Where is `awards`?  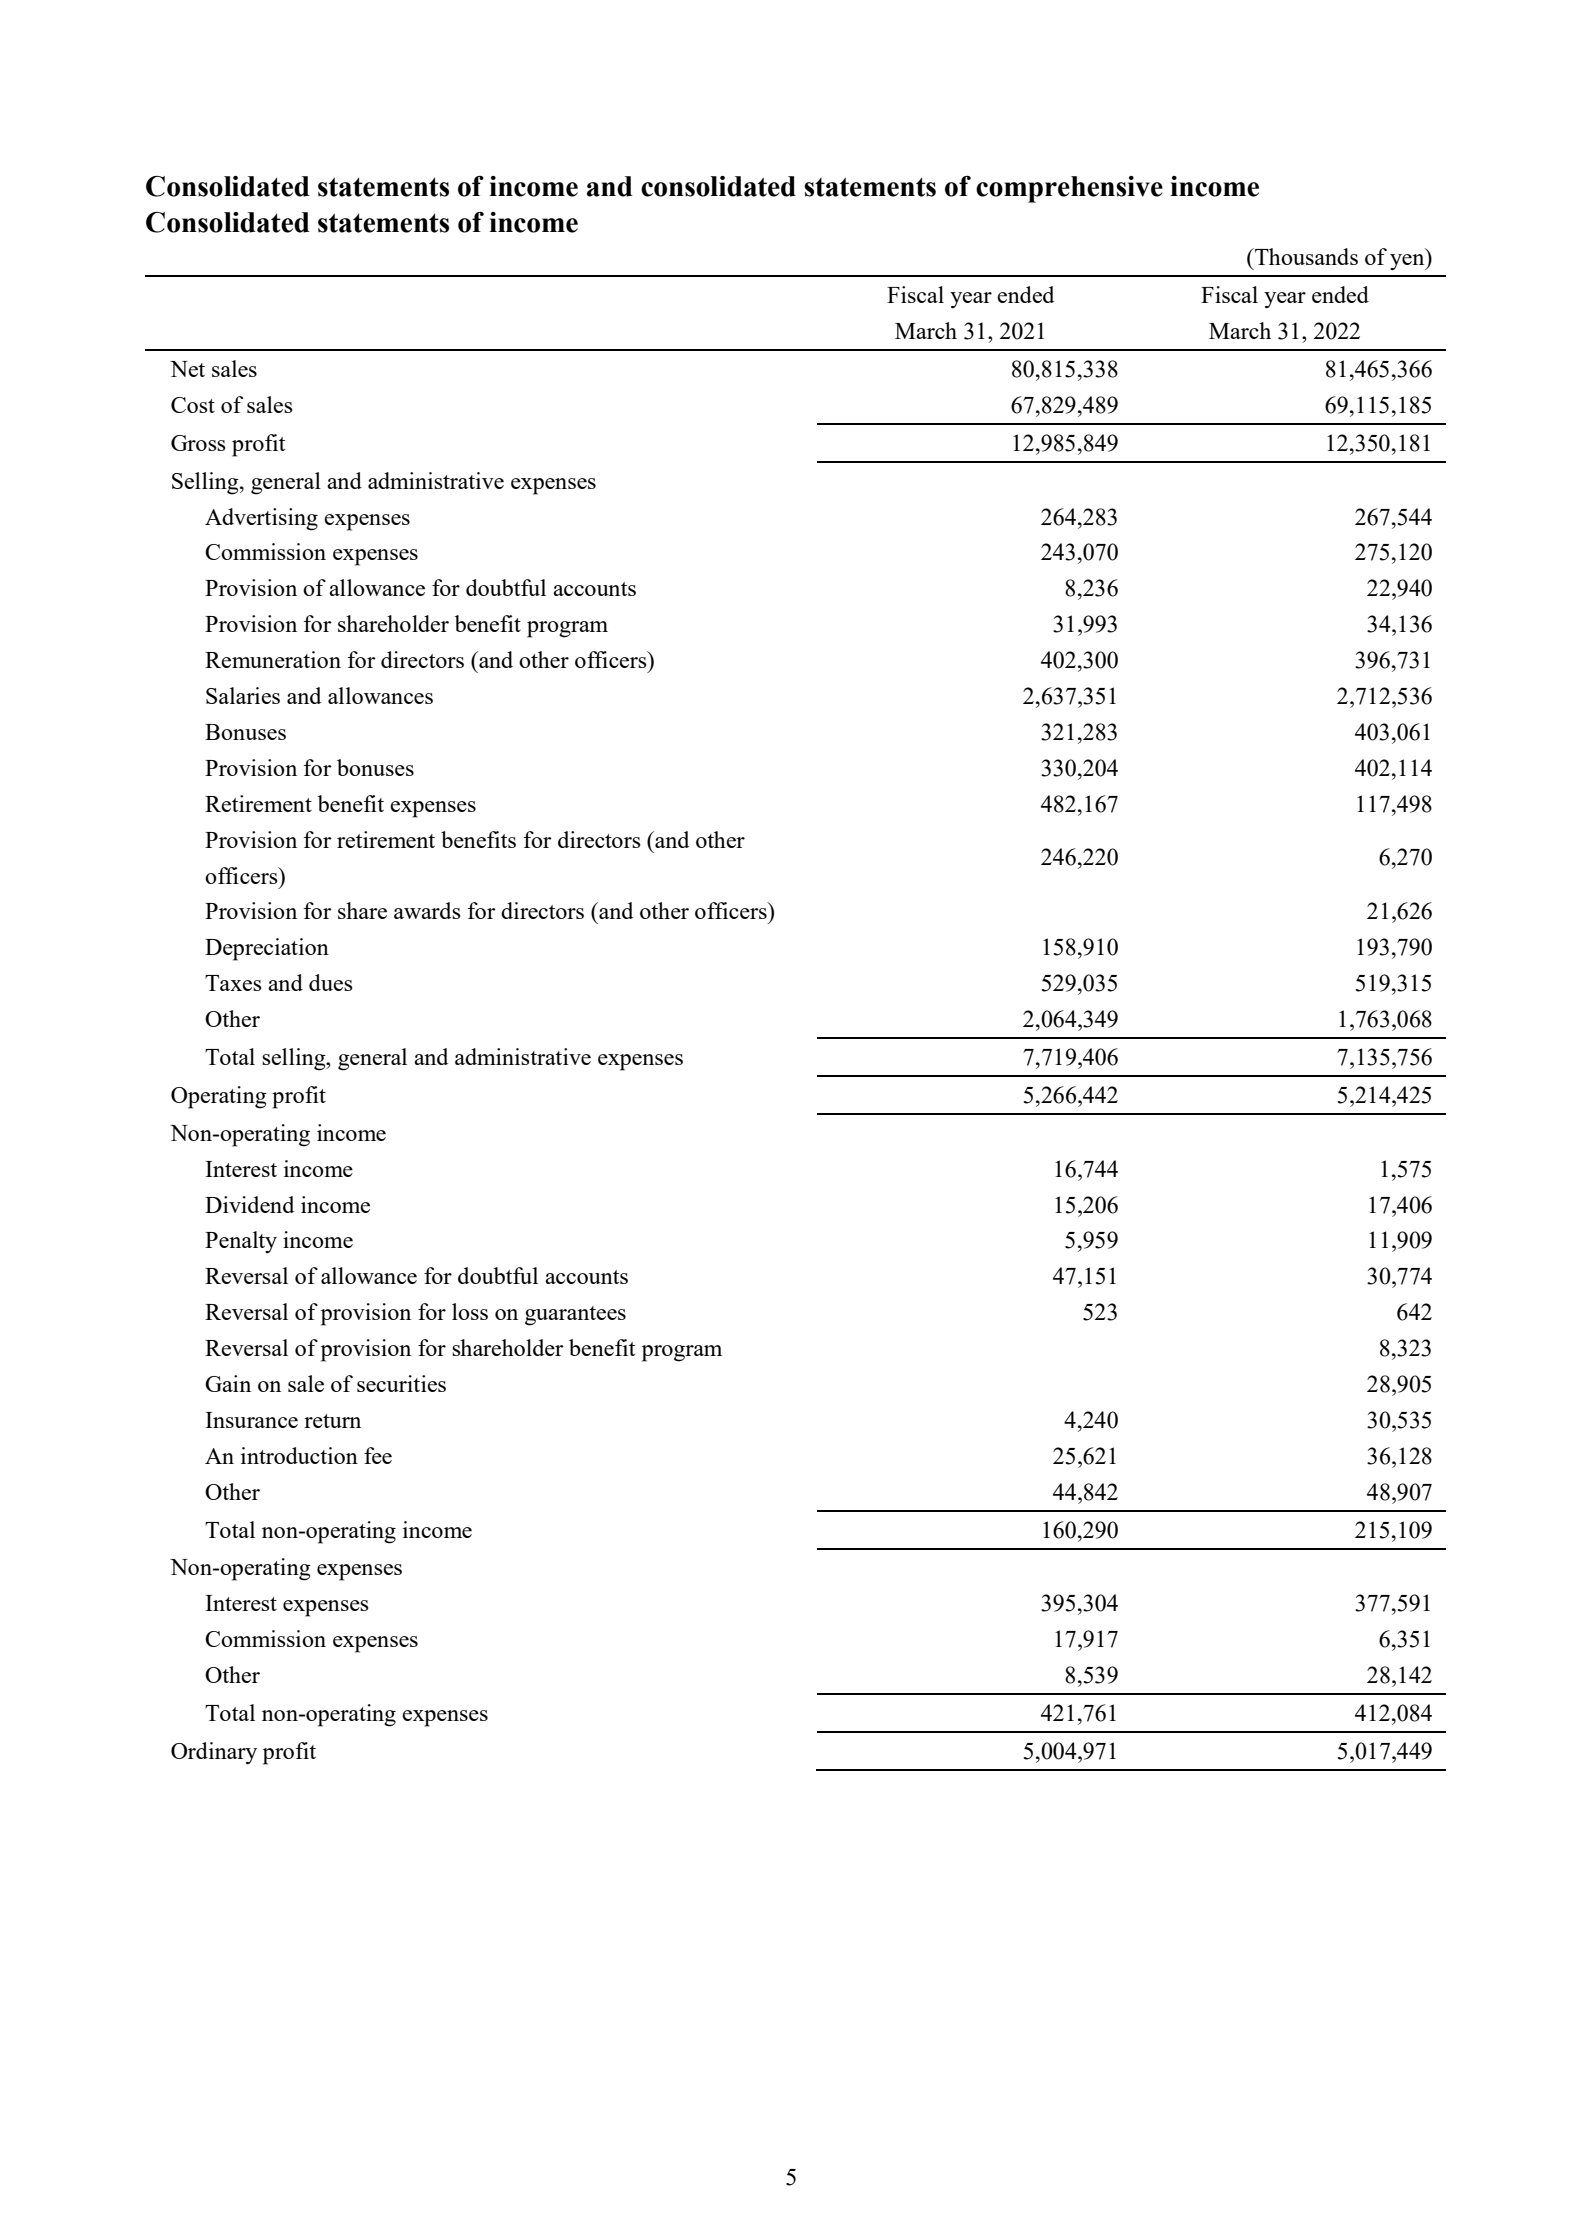
awards is located at coordinates (427, 910).
